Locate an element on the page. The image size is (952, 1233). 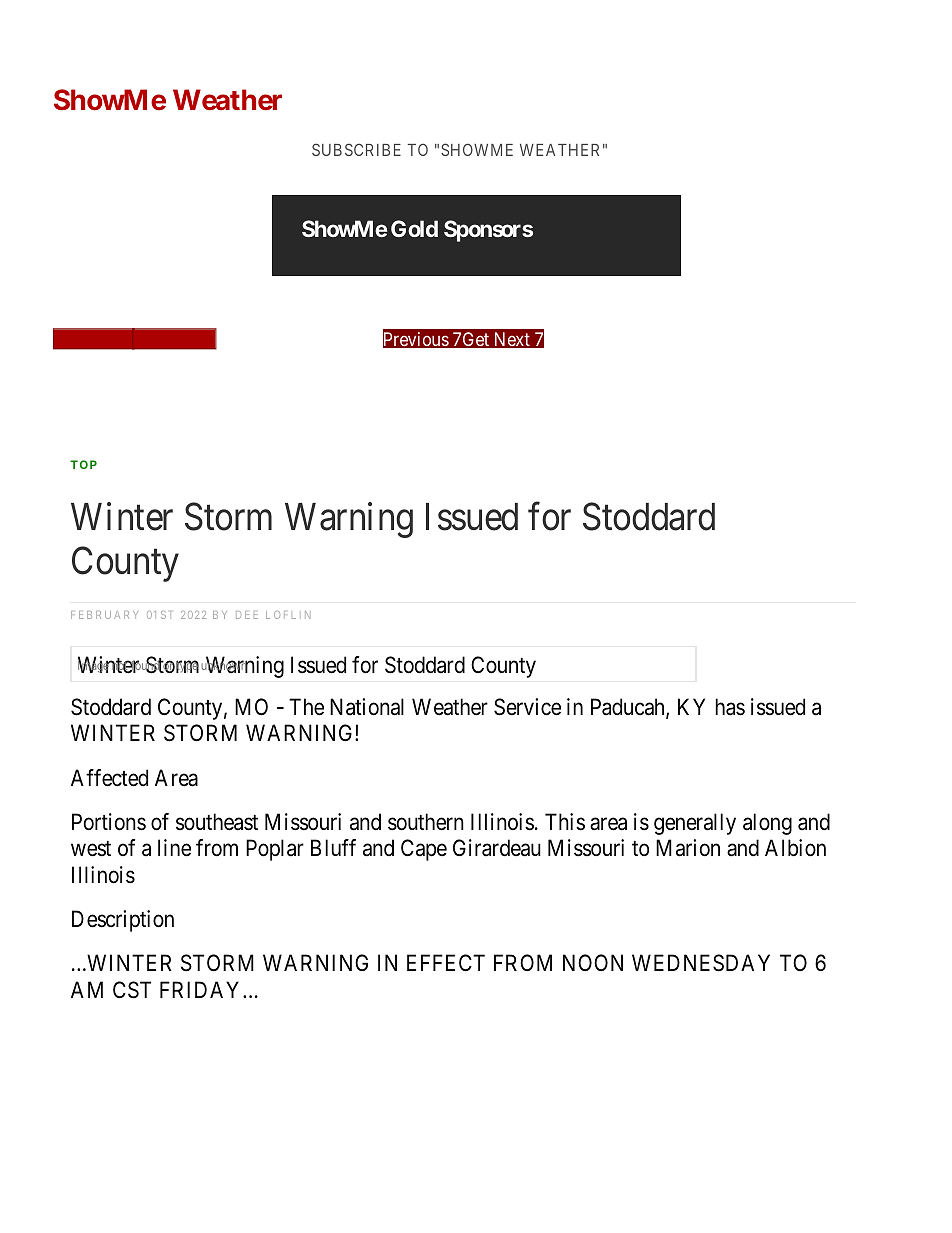
DEE is located at coordinates (247, 615).
